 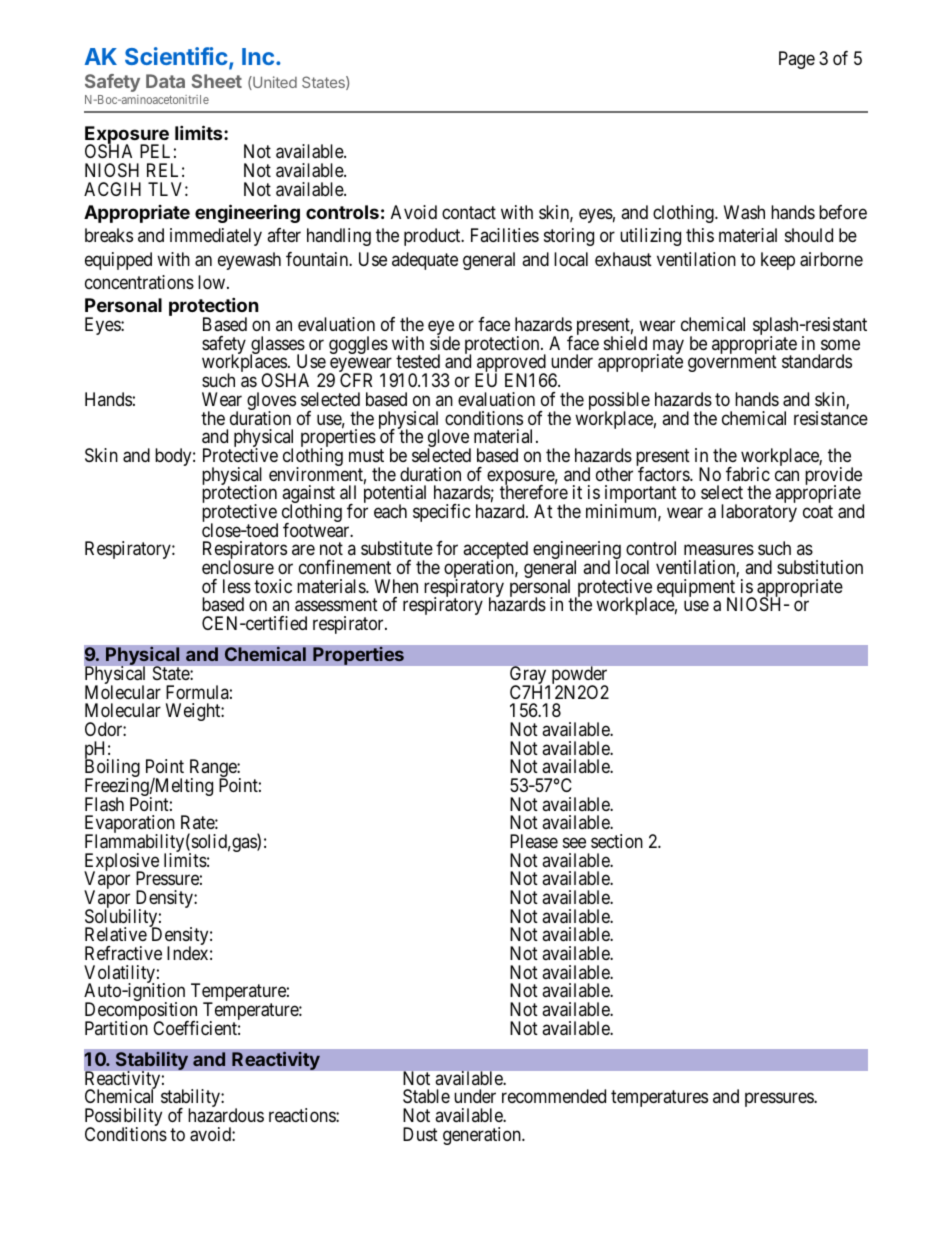 I want to click on Possibility, so click(x=123, y=1118).
